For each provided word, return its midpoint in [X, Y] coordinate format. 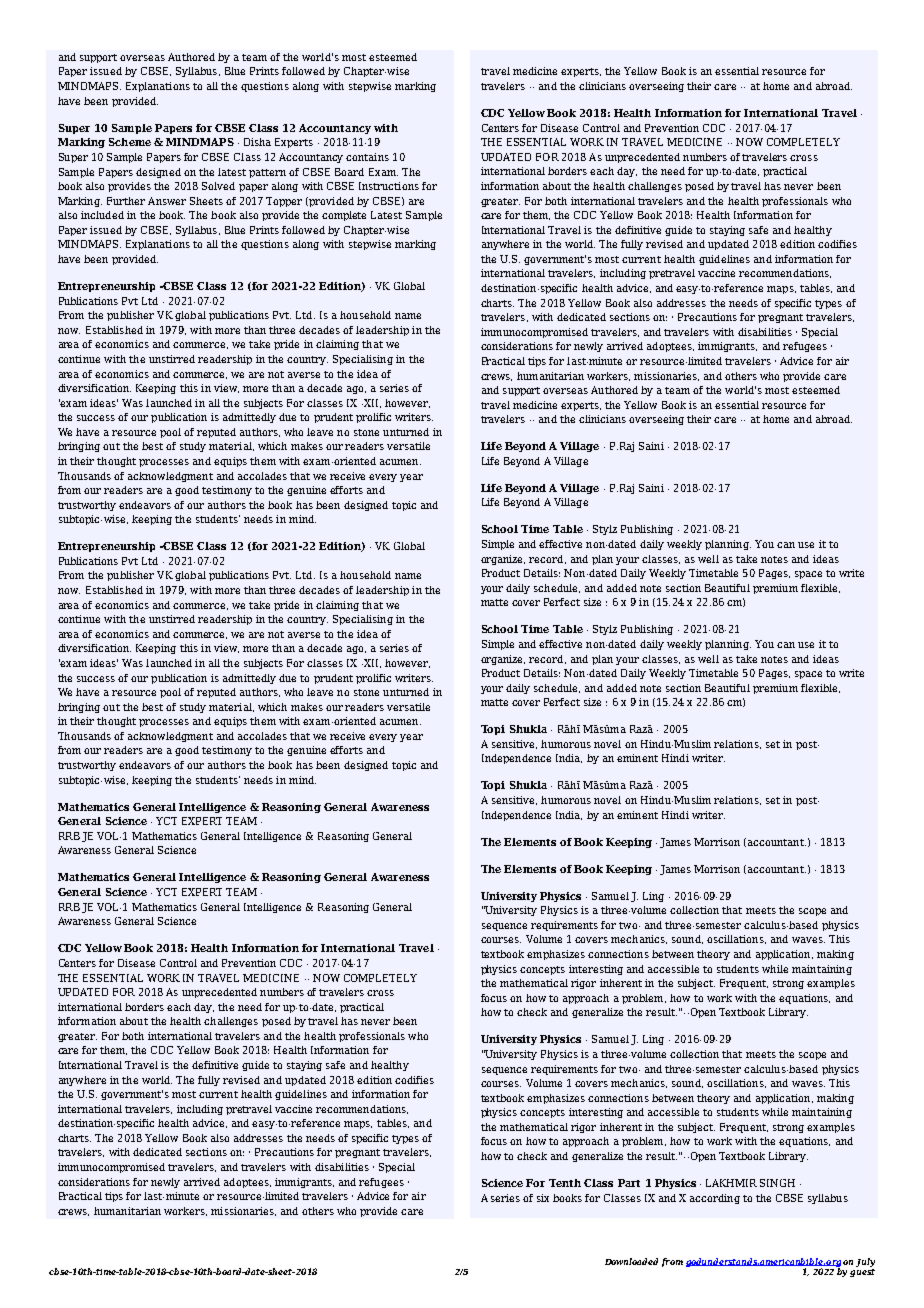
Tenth [565, 1183]
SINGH [777, 1183]
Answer [167, 201]
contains [367, 157]
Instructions [389, 186]
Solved [218, 186]
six [543, 1198]
